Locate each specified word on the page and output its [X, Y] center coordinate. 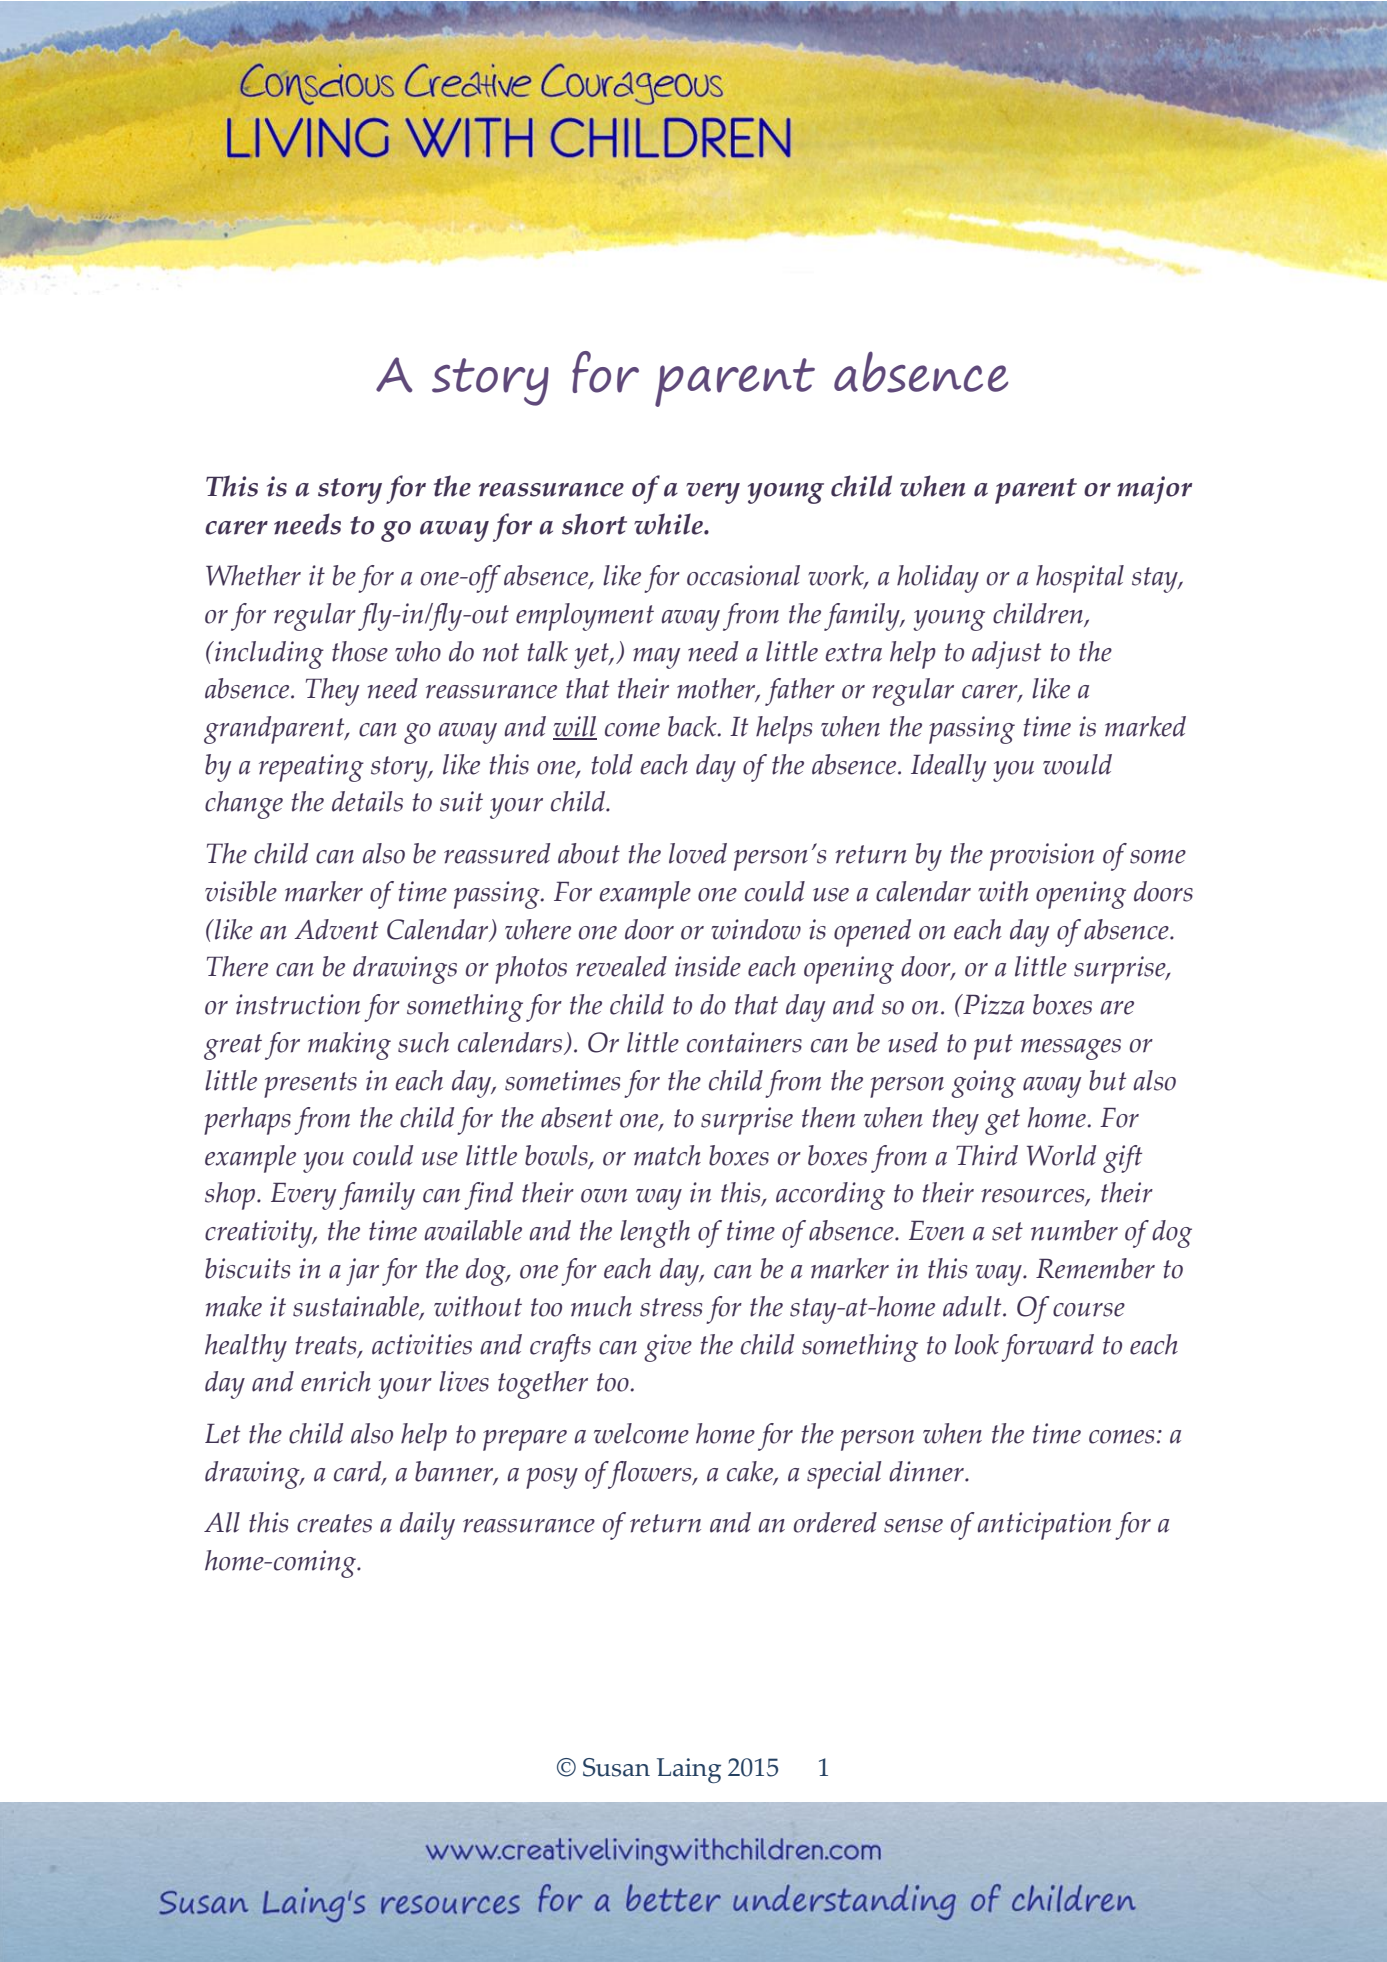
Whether [253, 575]
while [669, 524]
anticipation [1044, 1526]
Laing [689, 1770]
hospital [1080, 579]
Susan [616, 1767]
